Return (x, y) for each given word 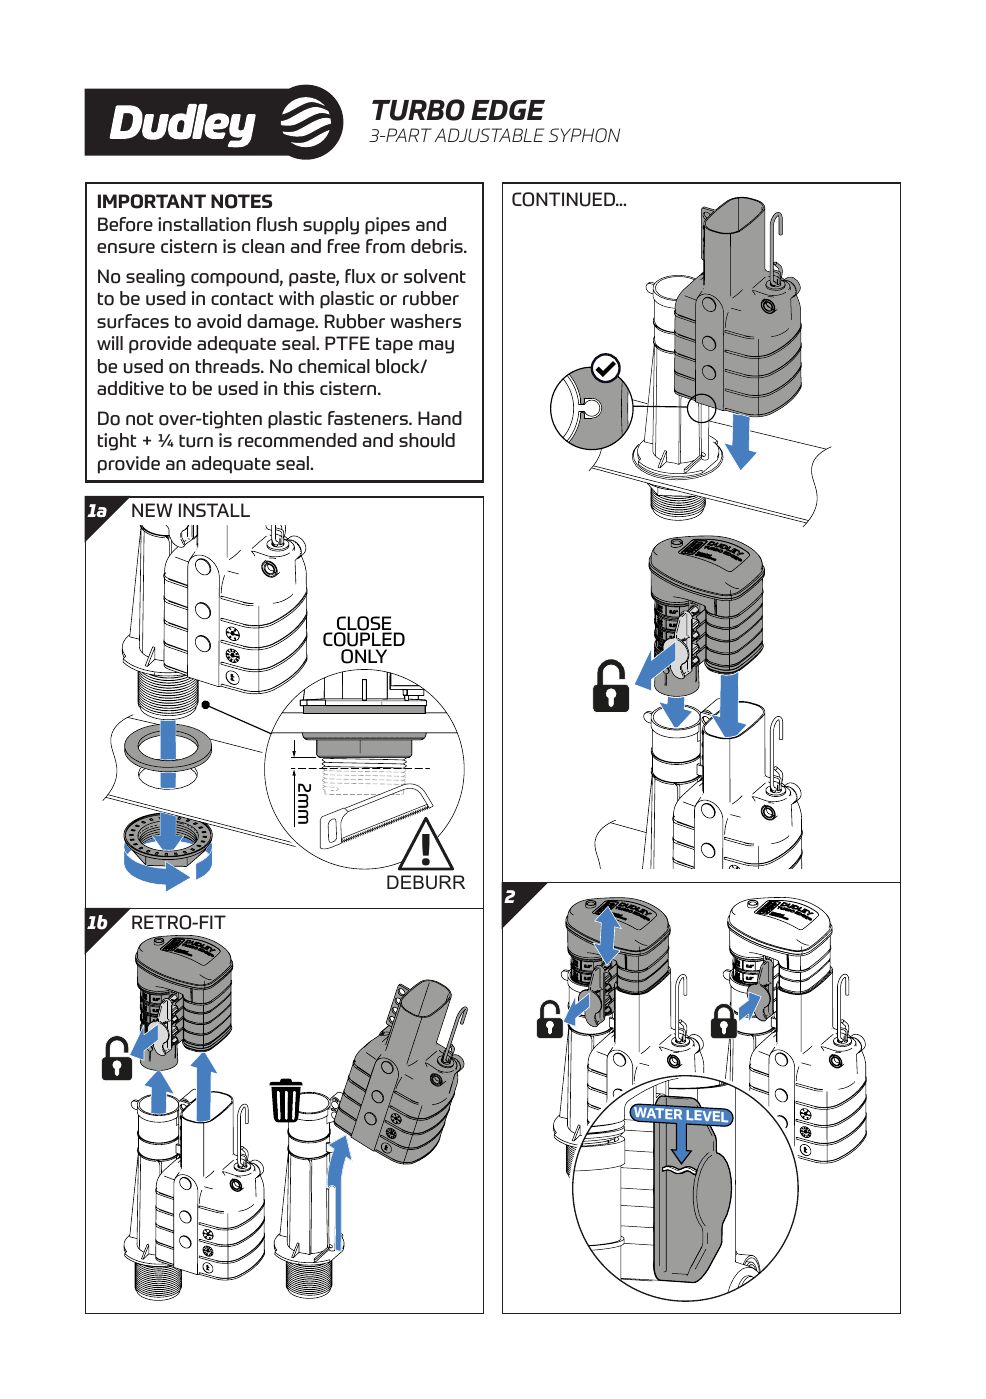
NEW (152, 510)
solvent (435, 276)
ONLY (364, 656)
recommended (297, 440)
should (427, 440)
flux (360, 276)
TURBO (418, 110)
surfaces (133, 321)
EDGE (508, 110)
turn (196, 441)
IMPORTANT (152, 201)
